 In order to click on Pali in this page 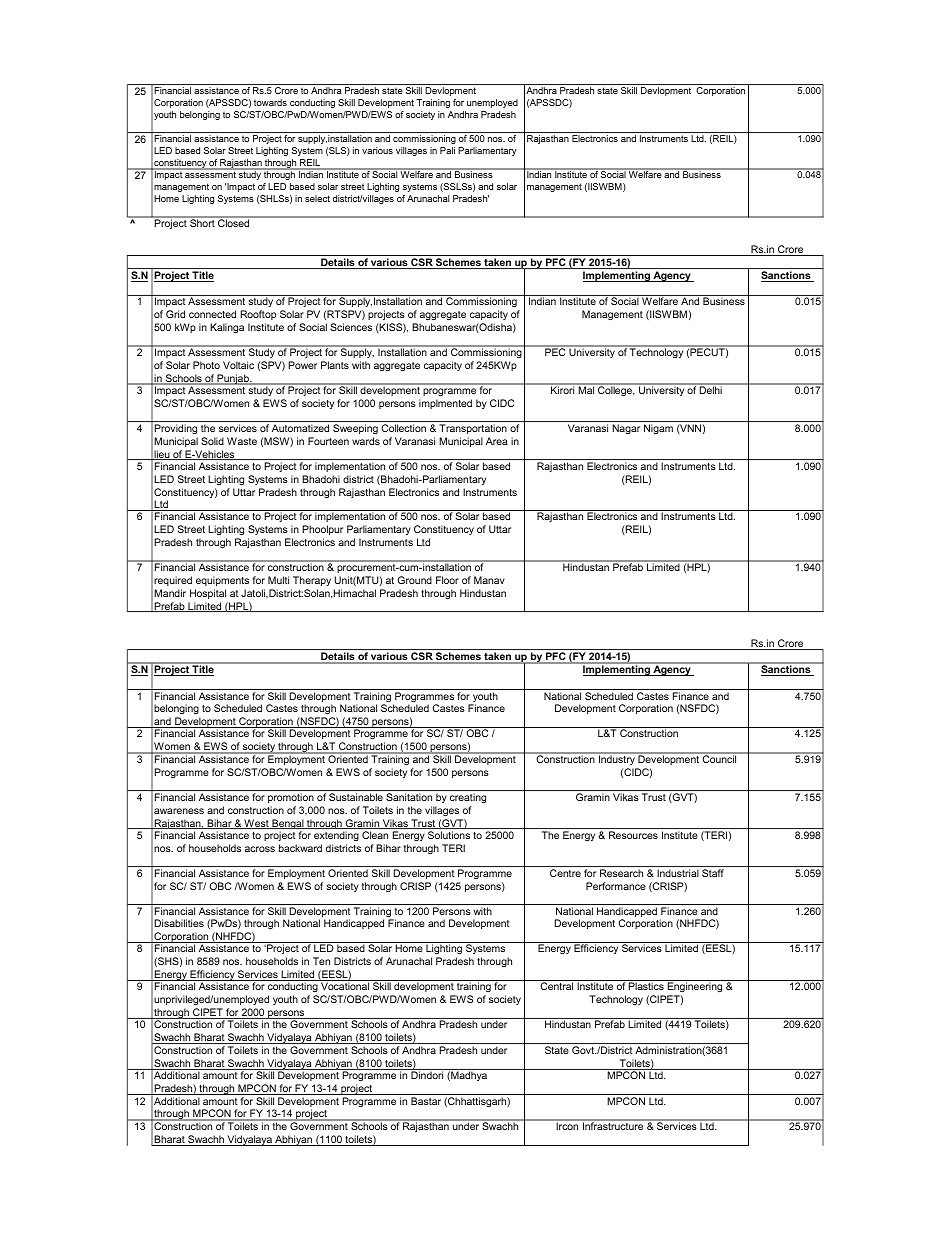, I will do `click(447, 150)`.
